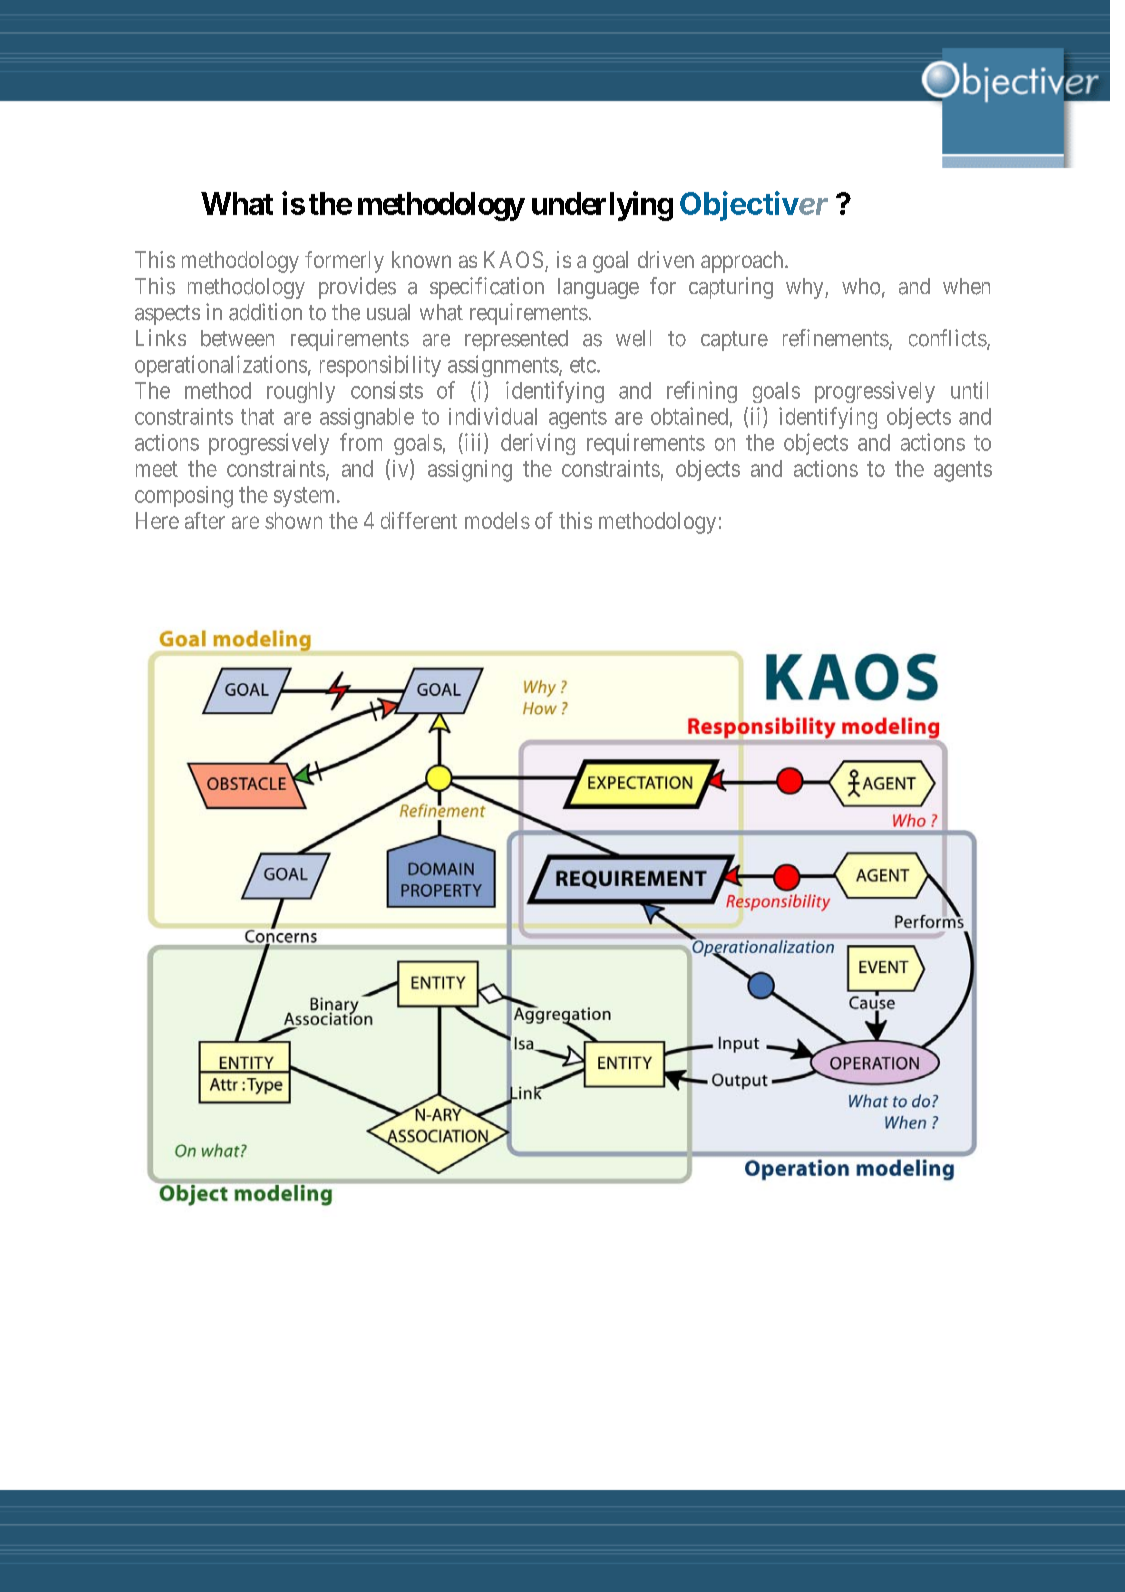 The height and width of the image is (1592, 1125). What do you see at coordinates (689, 416) in the image?
I see `obtained` at bounding box center [689, 416].
